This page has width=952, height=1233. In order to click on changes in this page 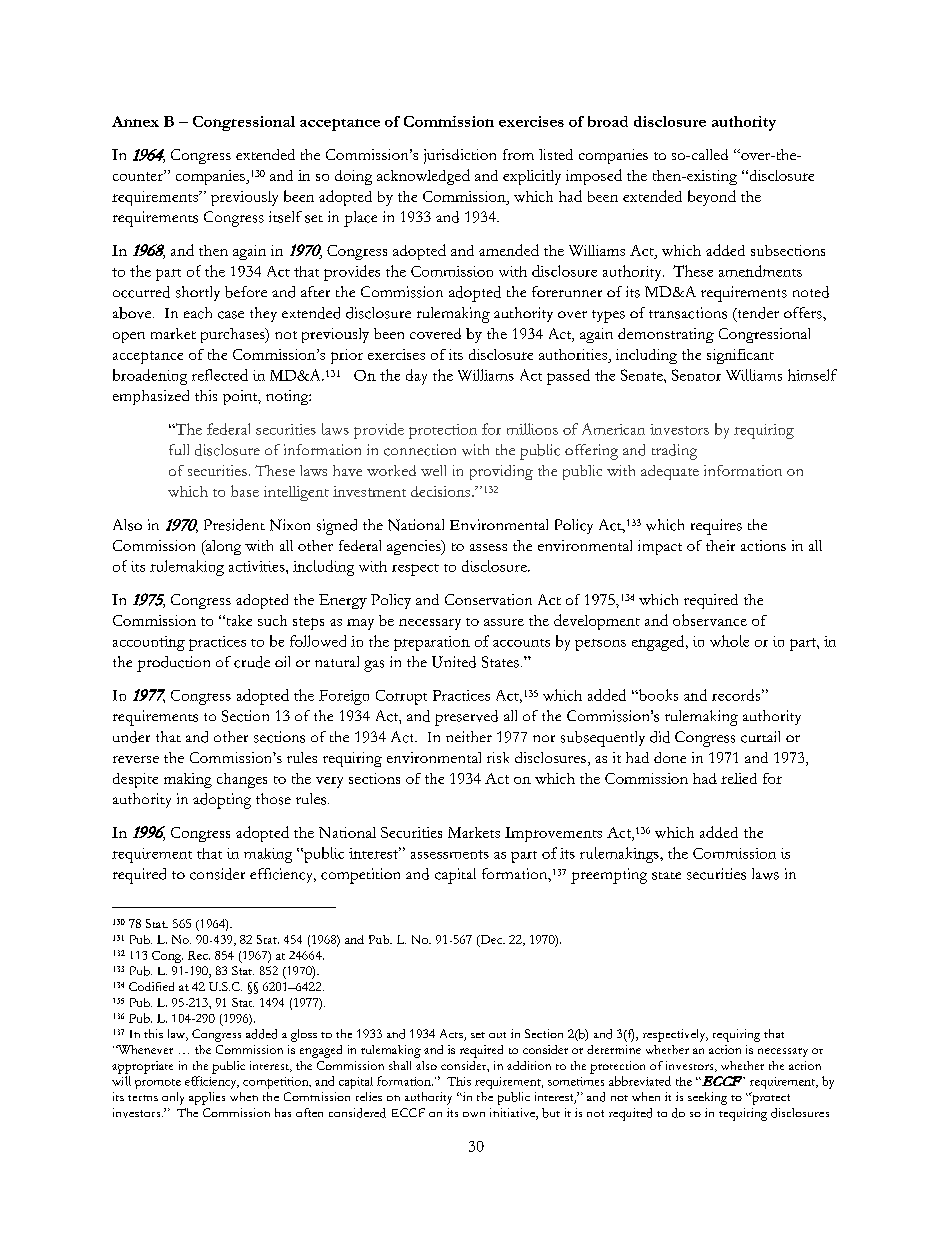, I will do `click(242, 780)`.
